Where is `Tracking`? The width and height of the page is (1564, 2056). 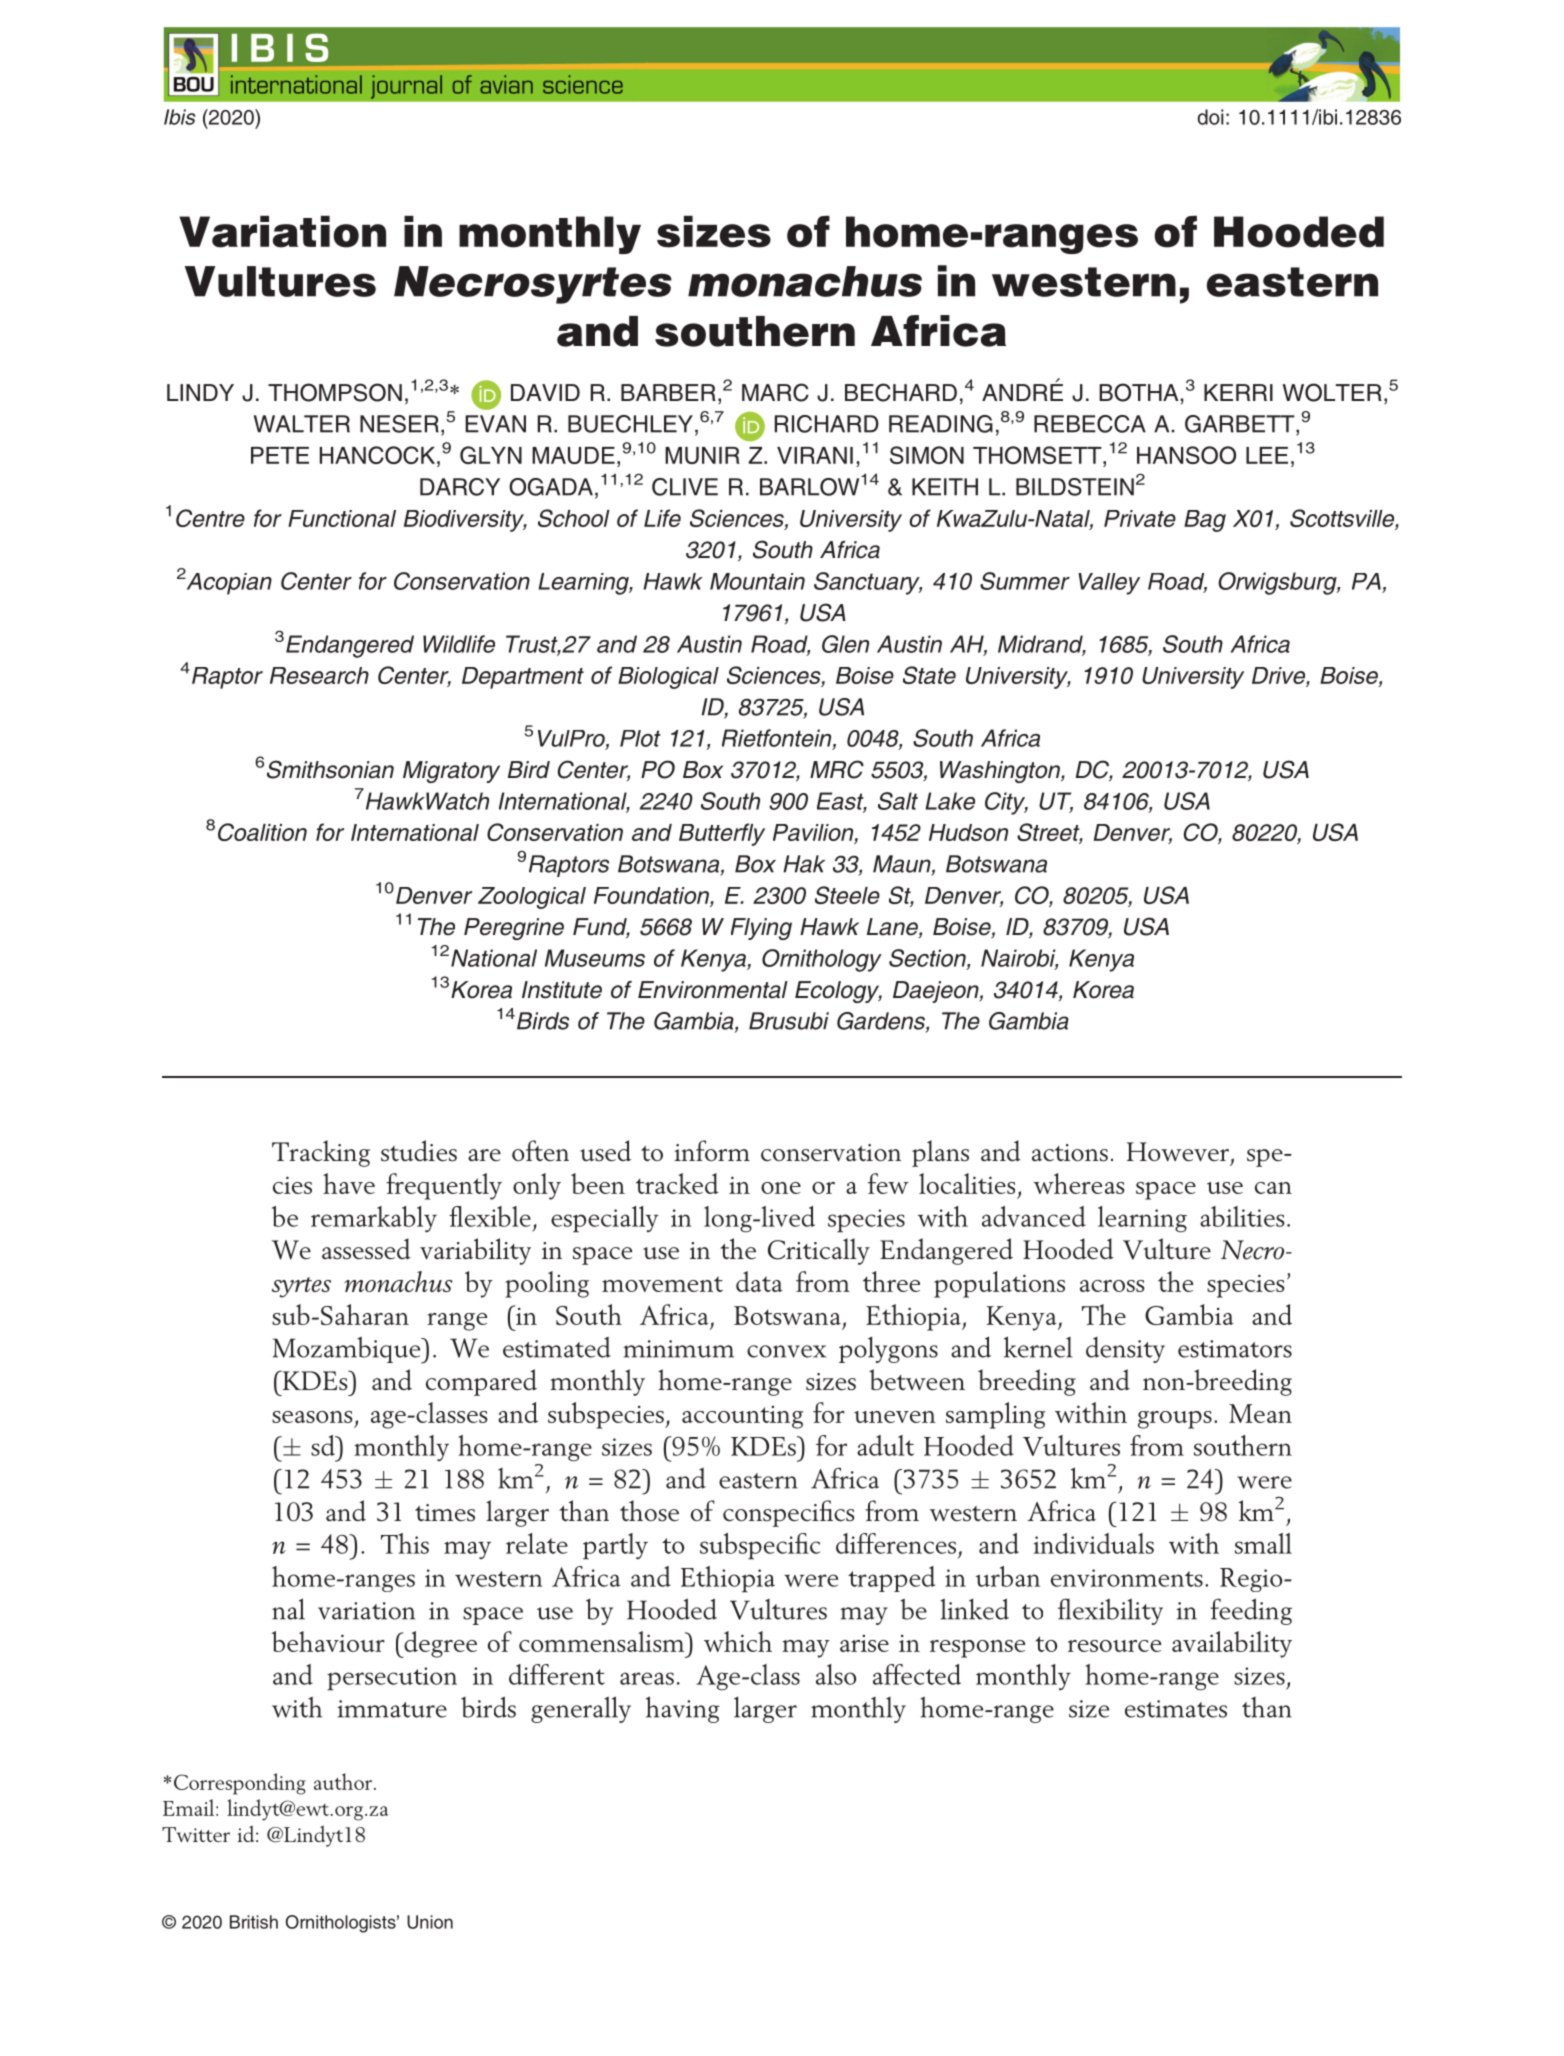
Tracking is located at coordinates (321, 1153).
